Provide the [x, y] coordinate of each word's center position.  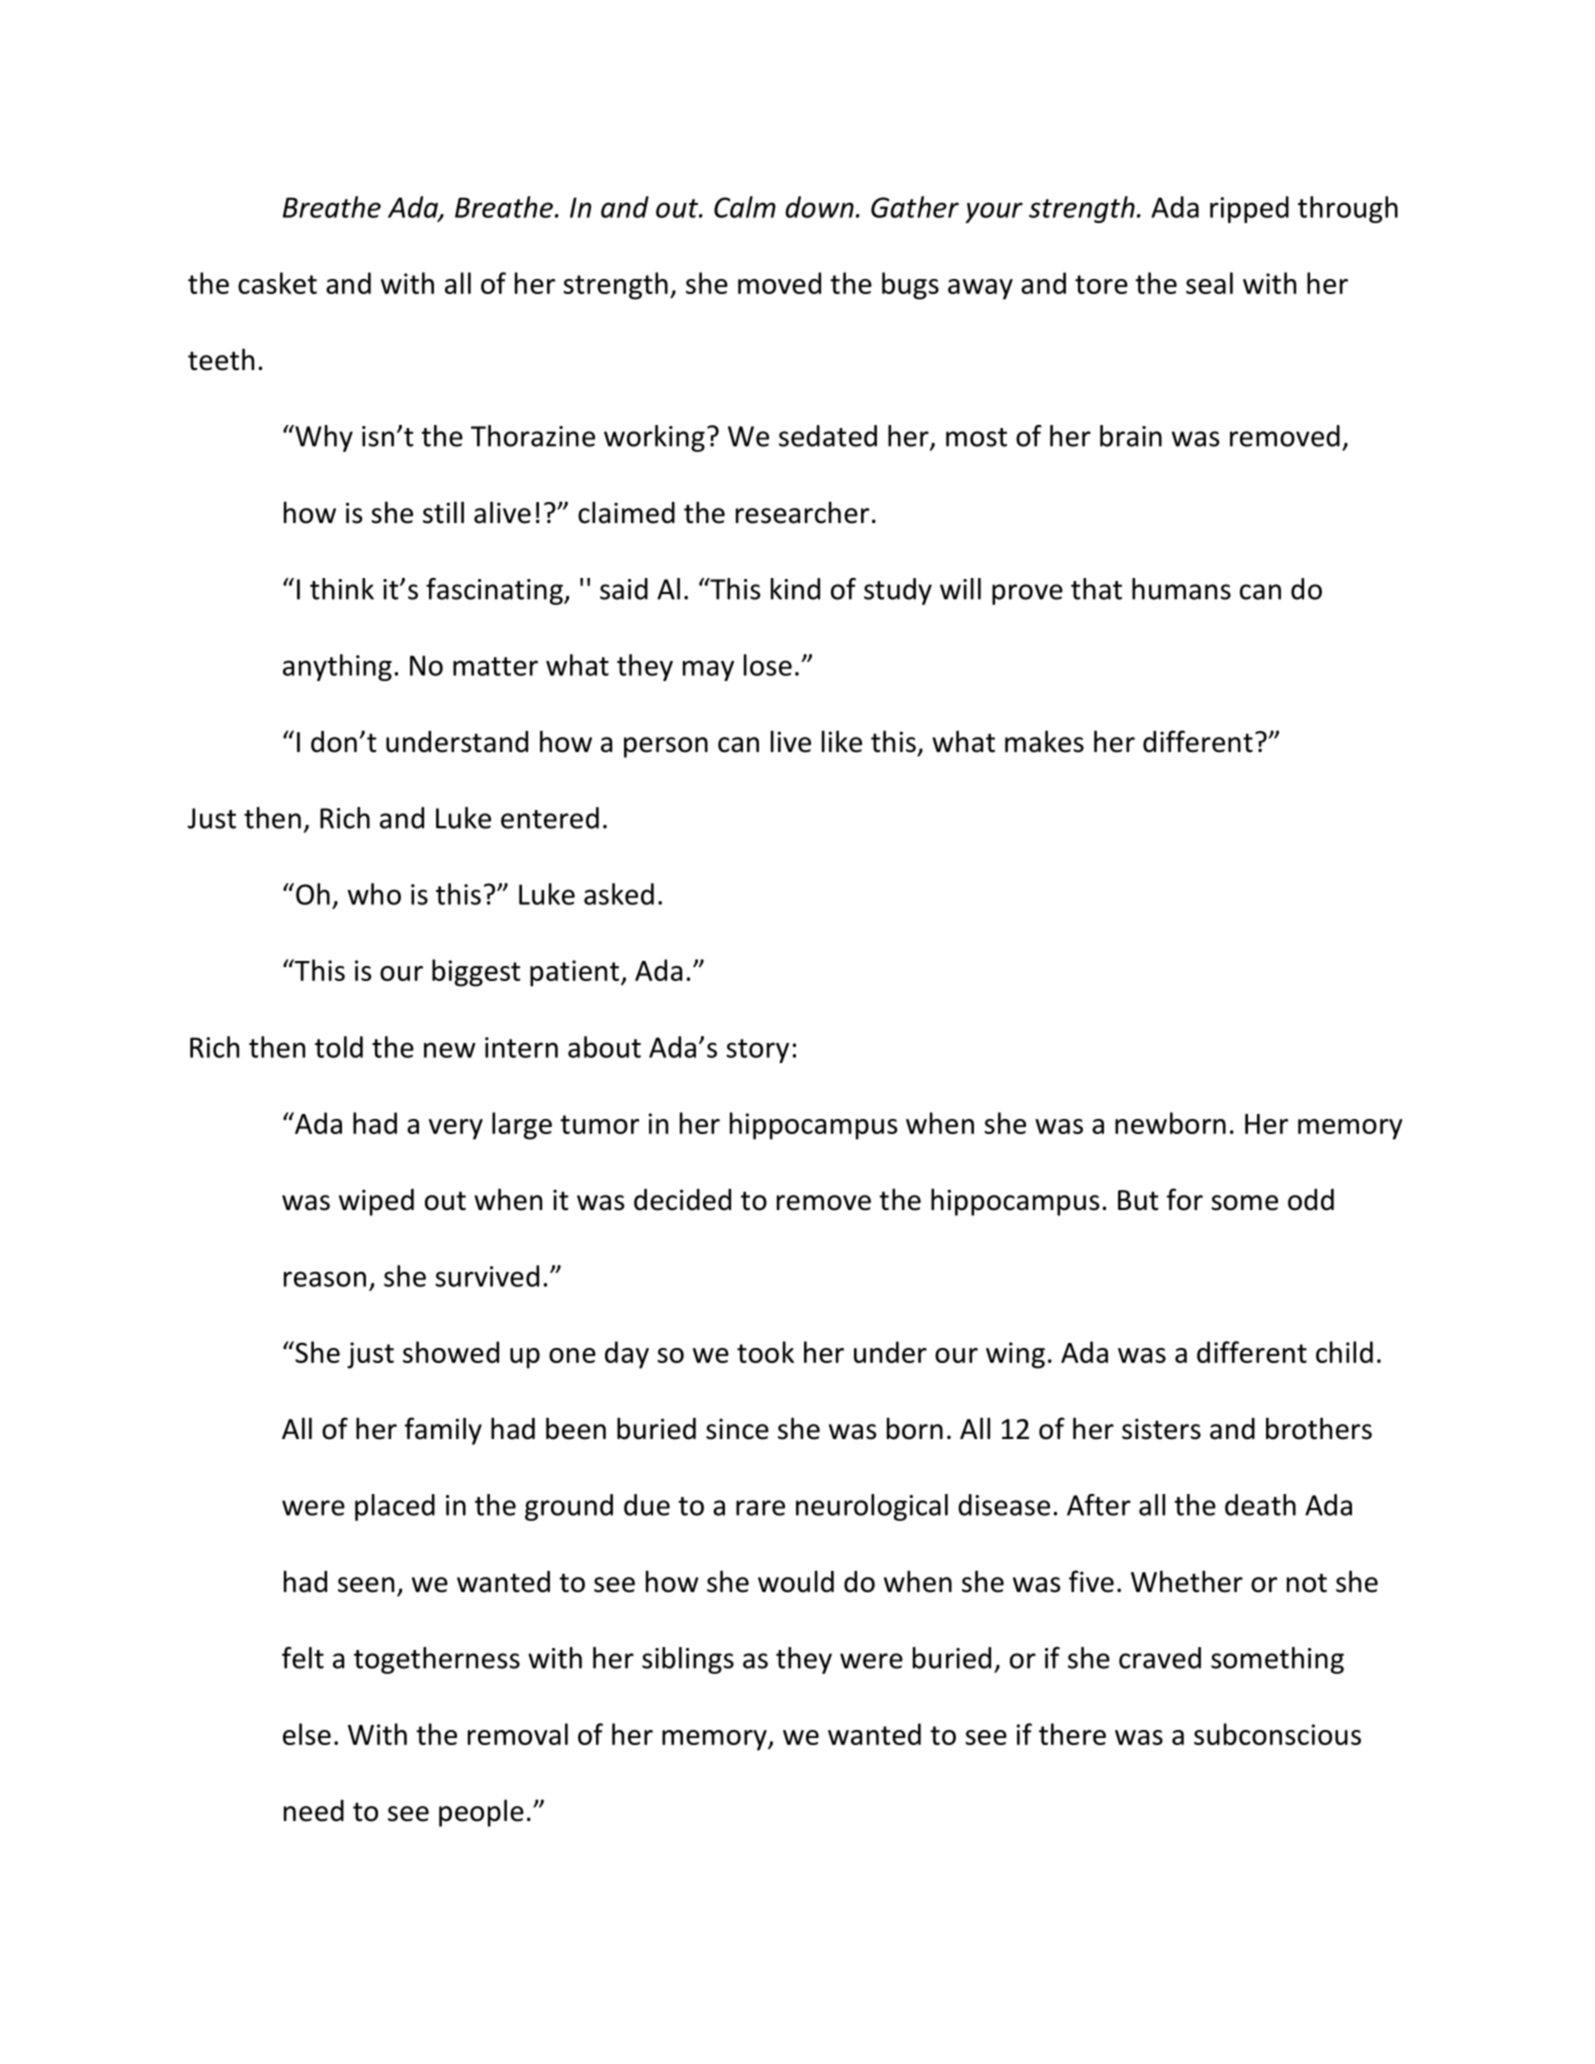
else [307, 1734]
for [1185, 1199]
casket [277, 283]
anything [337, 667]
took [765, 1352]
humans [1181, 589]
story [757, 1051]
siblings [688, 1660]
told [339, 1047]
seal [1209, 283]
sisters [1161, 1429]
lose [768, 665]
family [443, 1431]
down [819, 207]
